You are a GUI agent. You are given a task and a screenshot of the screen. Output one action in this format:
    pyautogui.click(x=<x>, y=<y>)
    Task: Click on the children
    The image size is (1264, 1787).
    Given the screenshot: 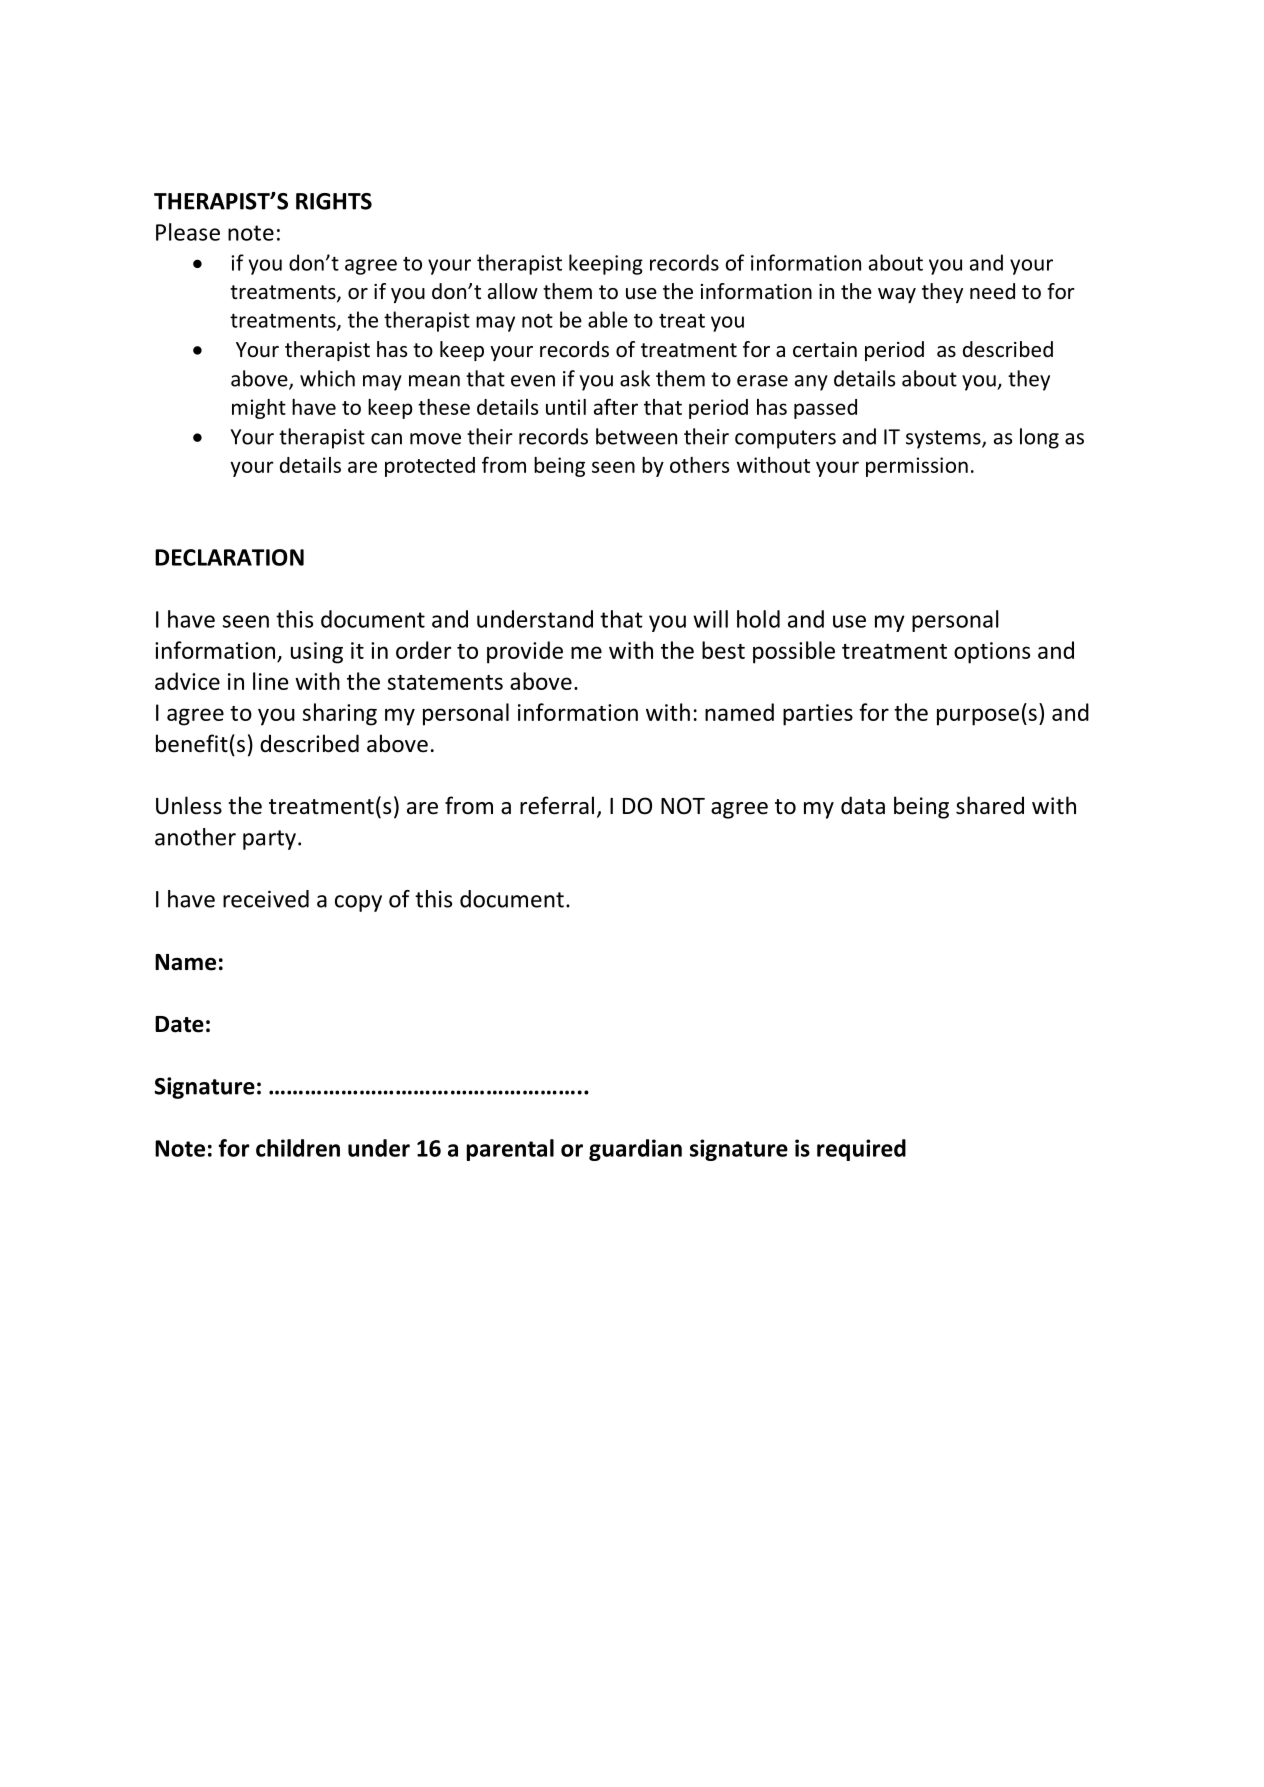 What is the action you would take?
    pyautogui.click(x=298, y=1148)
